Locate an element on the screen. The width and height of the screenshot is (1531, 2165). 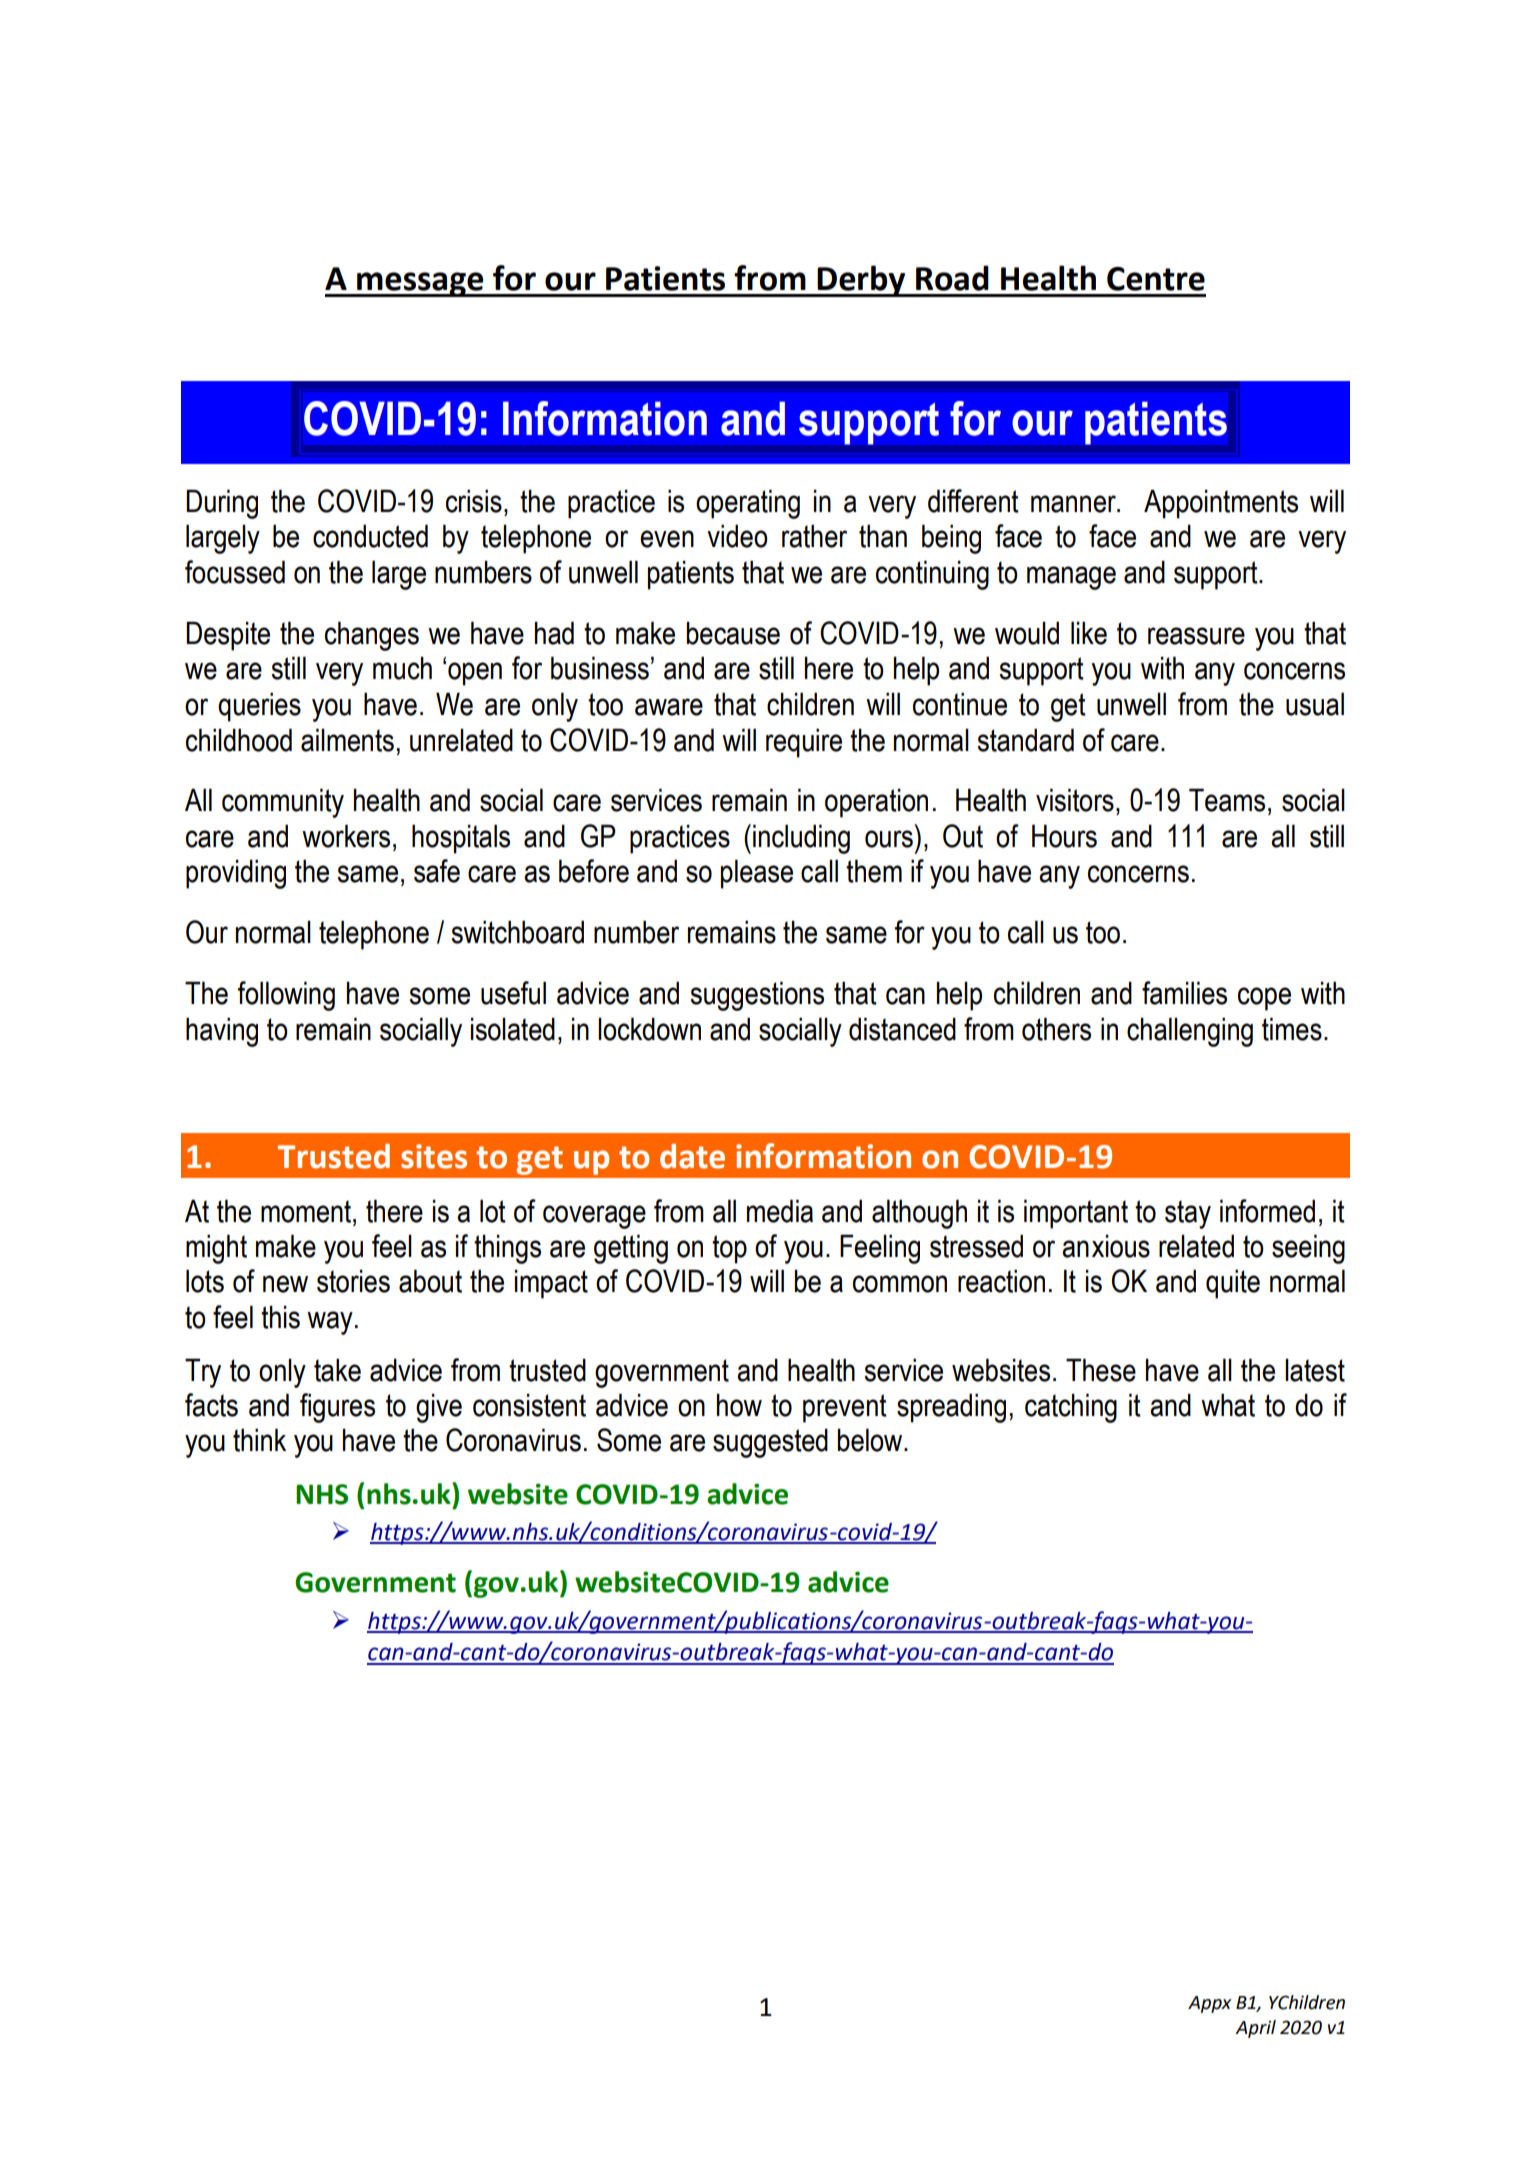
because is located at coordinates (733, 633).
